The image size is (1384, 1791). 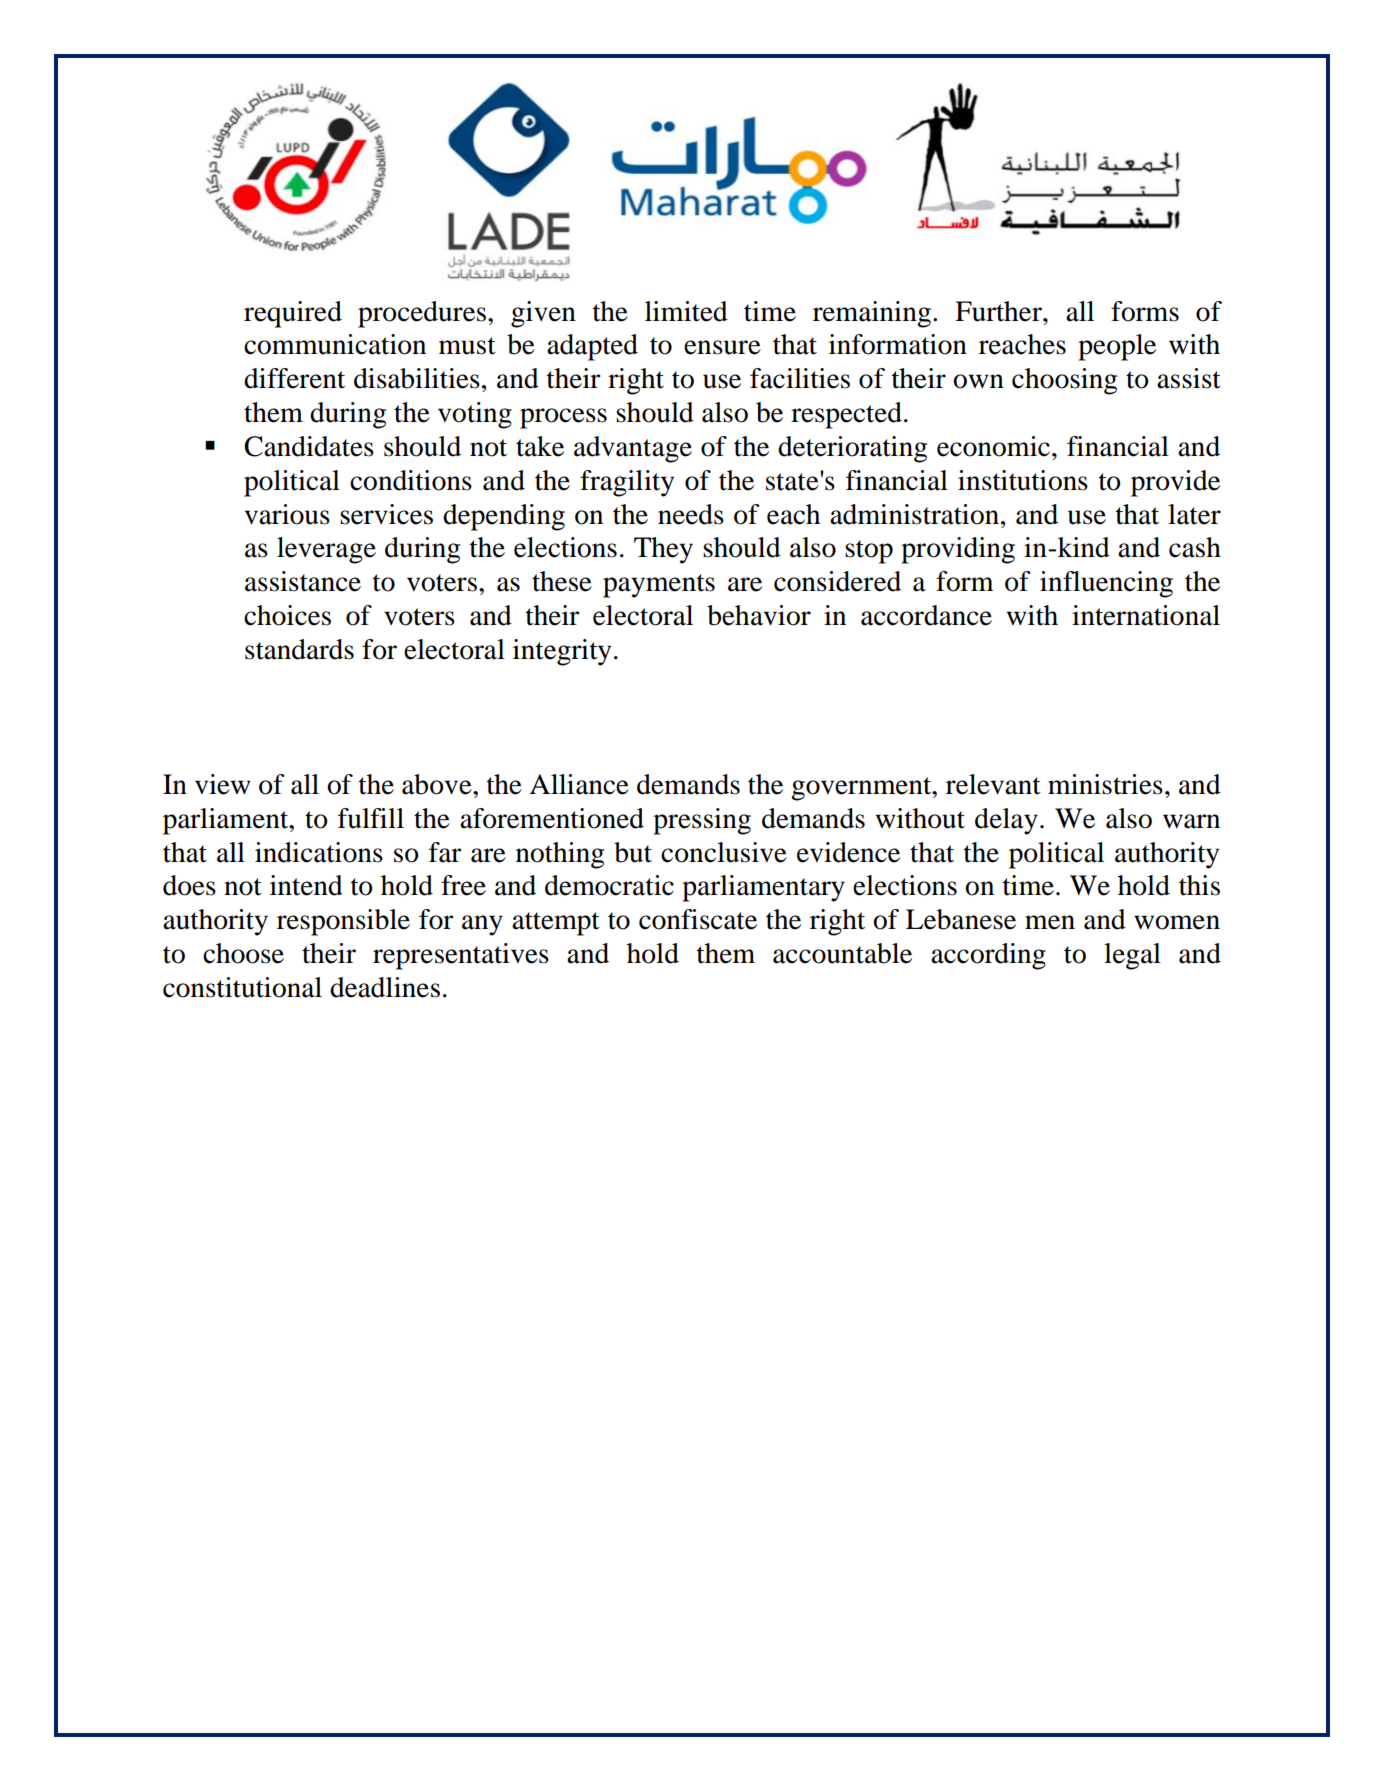 What do you see at coordinates (371, 818) in the screenshot?
I see `fulfill` at bounding box center [371, 818].
